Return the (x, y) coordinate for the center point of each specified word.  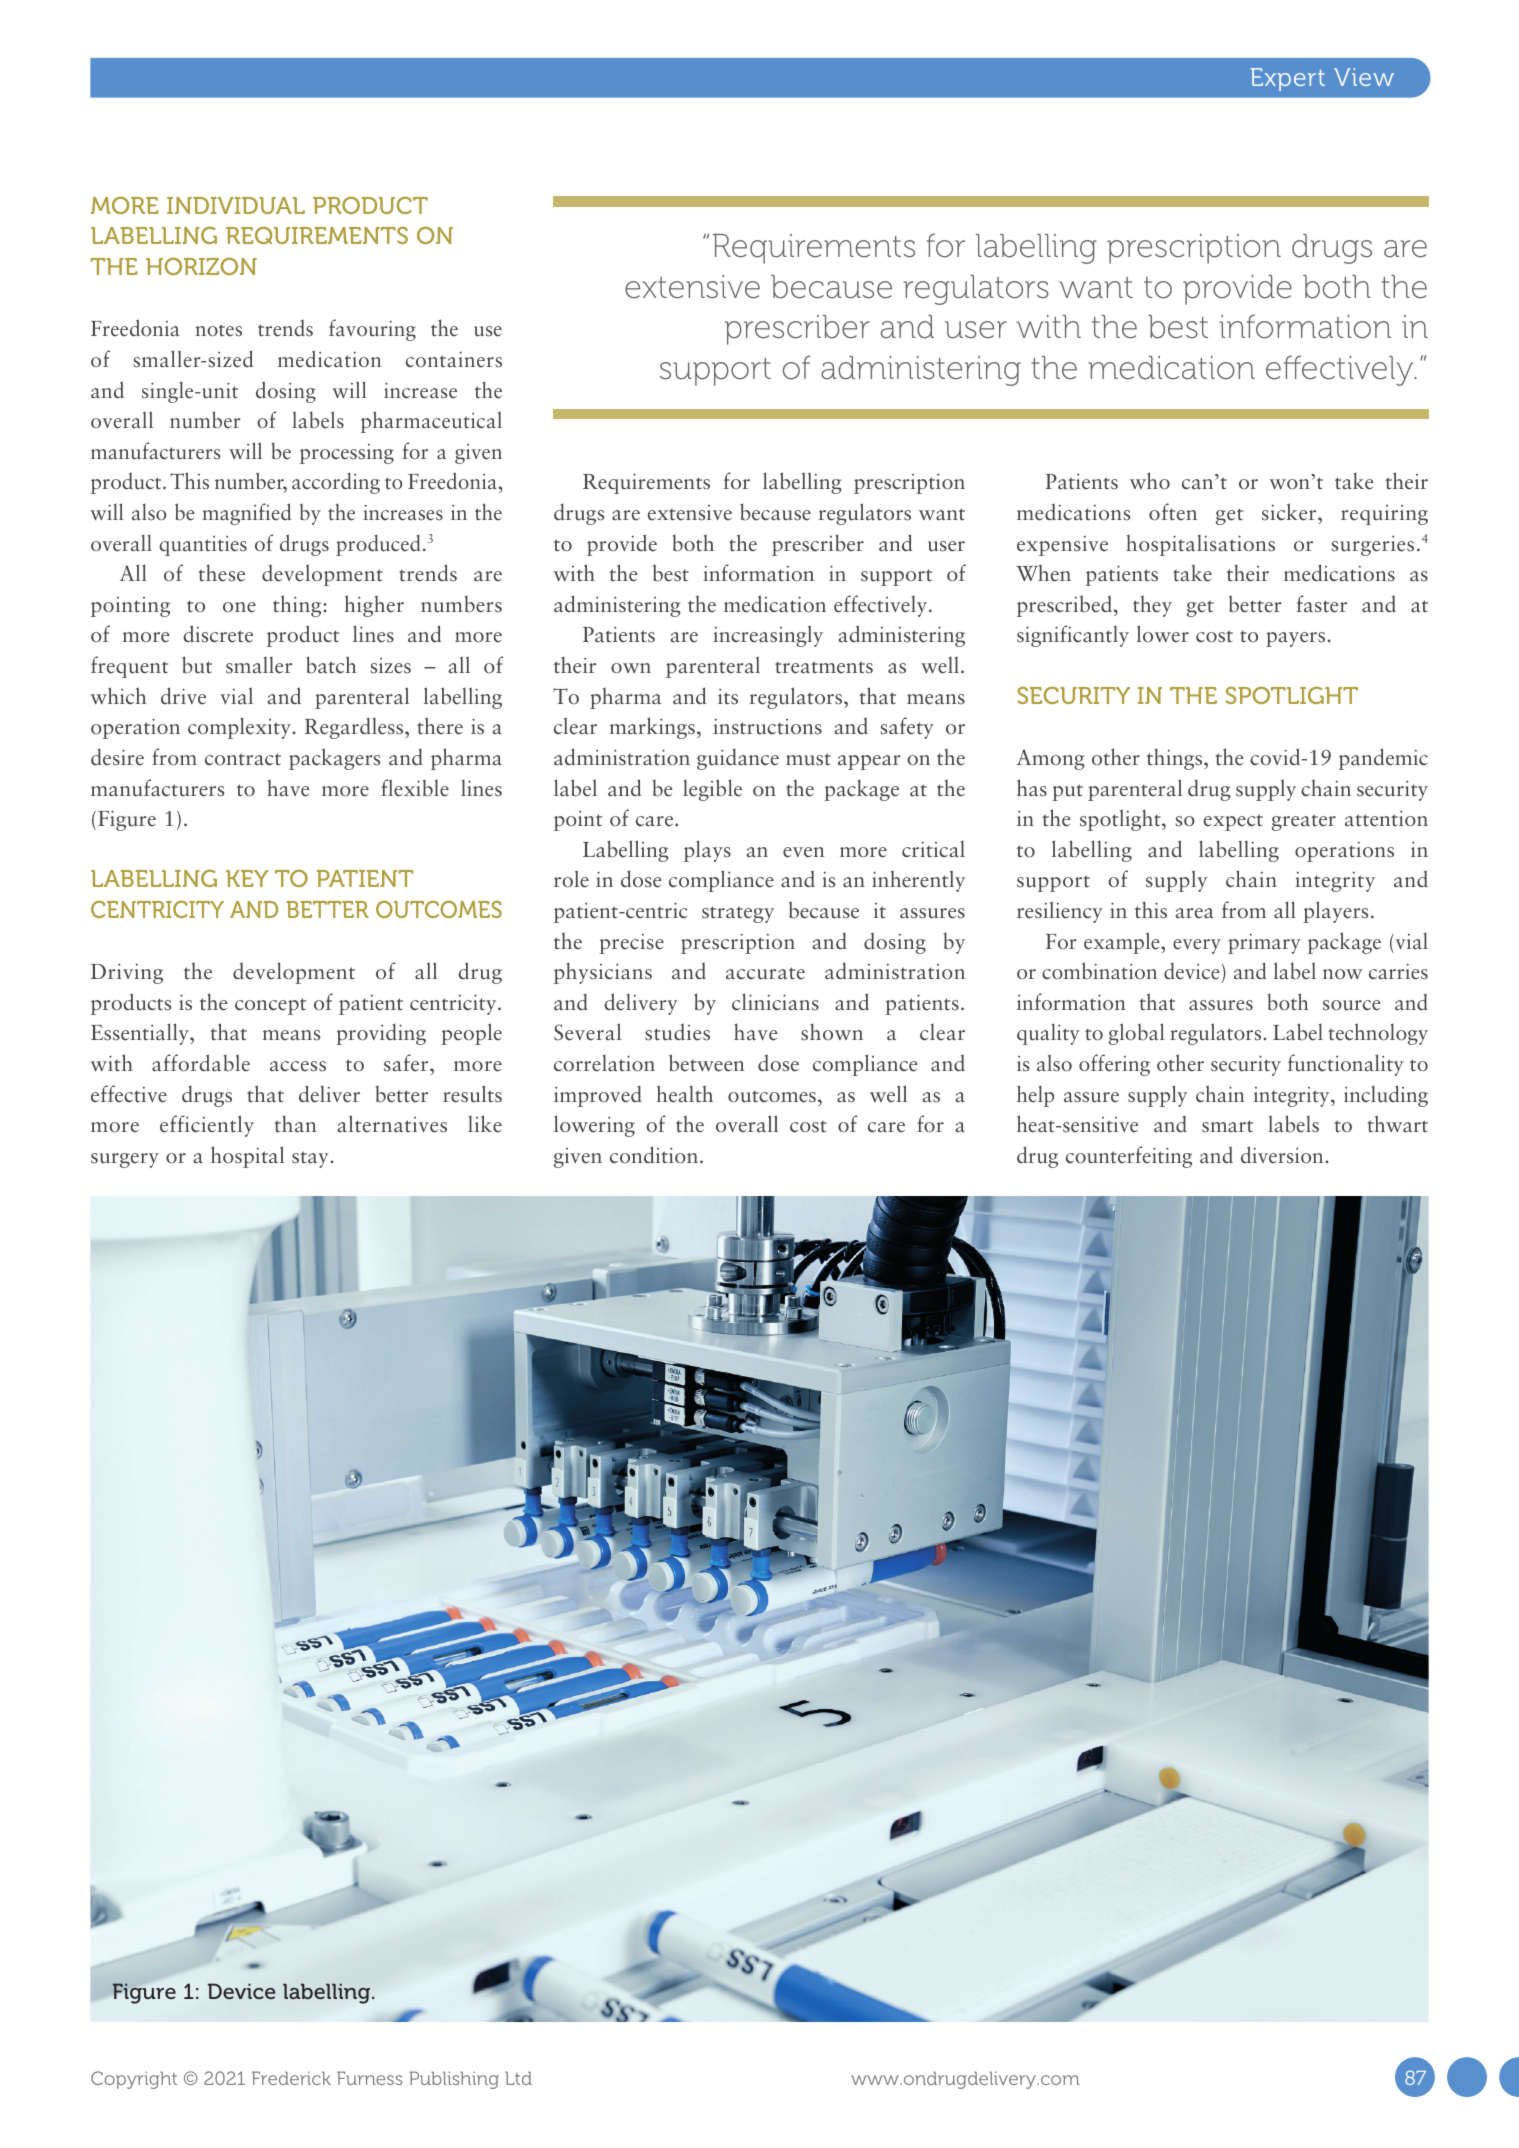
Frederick (291, 2078)
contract (243, 759)
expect (1233, 822)
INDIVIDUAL (236, 205)
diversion (1283, 1155)
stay (310, 1159)
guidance (738, 759)
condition (654, 1155)
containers (454, 360)
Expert (1288, 79)
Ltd (518, 2078)
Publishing (454, 2080)
